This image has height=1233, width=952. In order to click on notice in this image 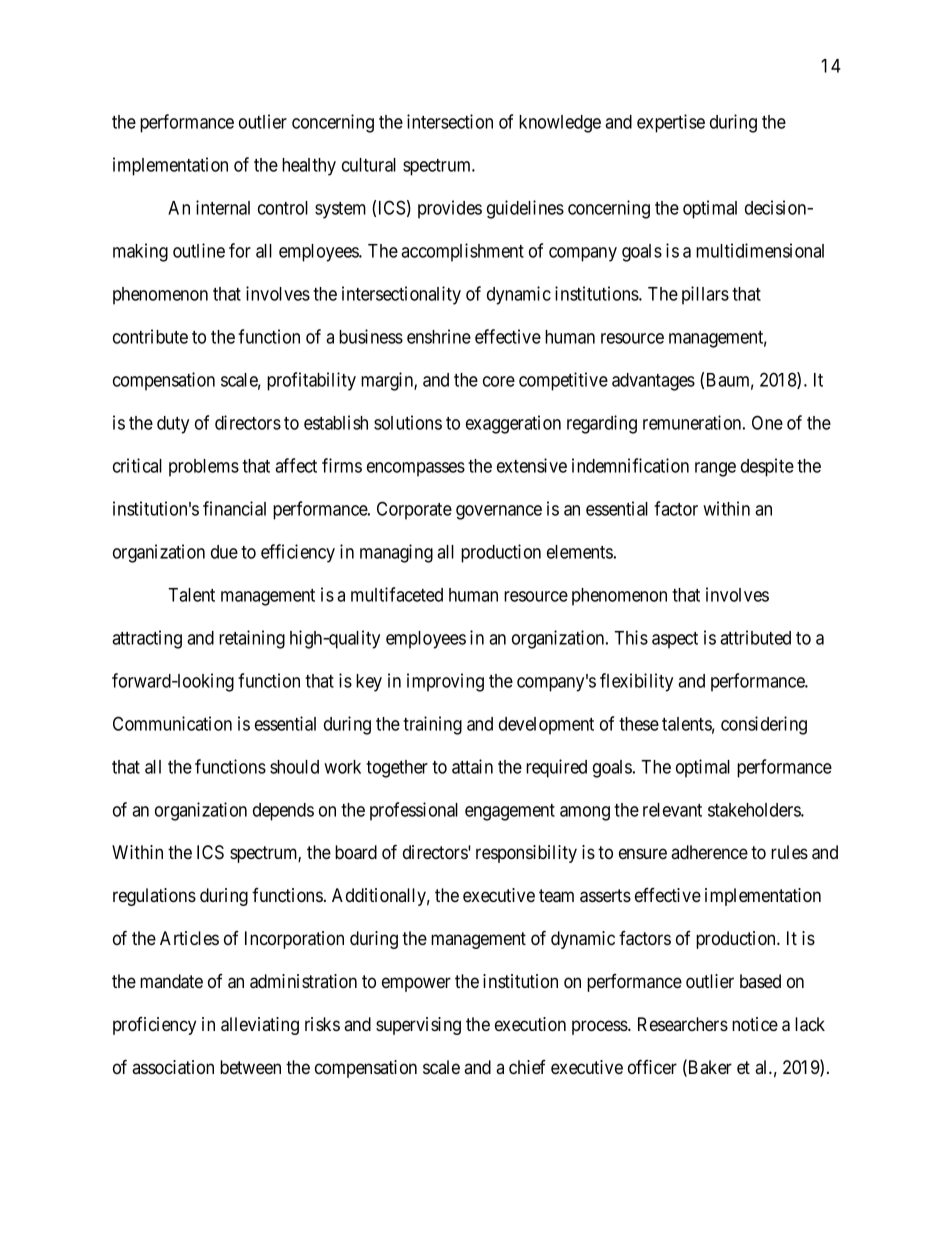, I will do `click(755, 1024)`.
